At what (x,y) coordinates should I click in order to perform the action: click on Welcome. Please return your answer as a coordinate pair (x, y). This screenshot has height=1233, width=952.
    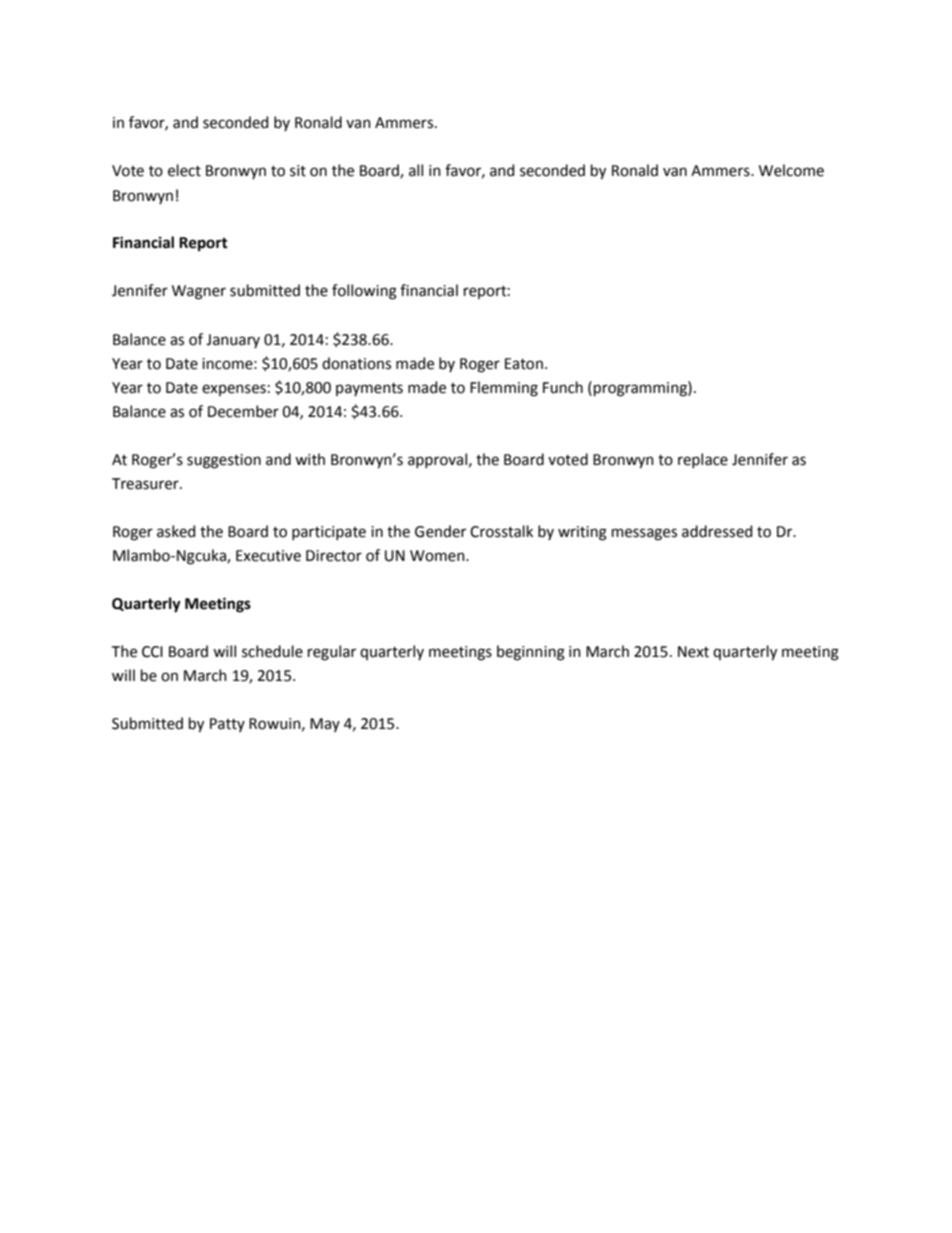
    Looking at the image, I should click on (791, 170).
